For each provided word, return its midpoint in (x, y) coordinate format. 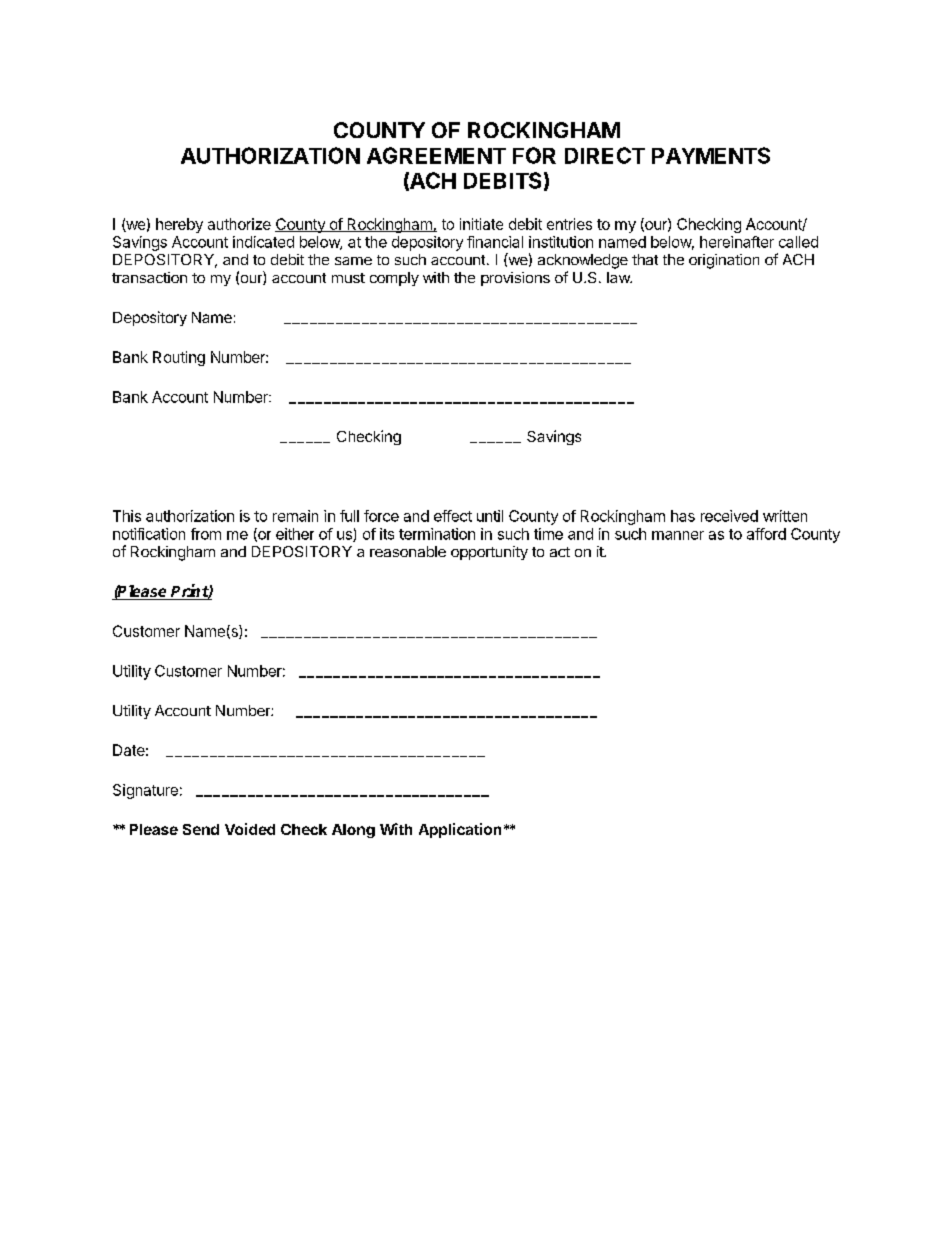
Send (201, 829)
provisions (515, 279)
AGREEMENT (436, 155)
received (729, 516)
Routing (179, 358)
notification (149, 534)
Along (353, 831)
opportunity (489, 553)
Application (460, 830)
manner (678, 535)
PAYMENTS (711, 155)
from (206, 534)
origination (724, 261)
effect (453, 516)
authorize (239, 224)
